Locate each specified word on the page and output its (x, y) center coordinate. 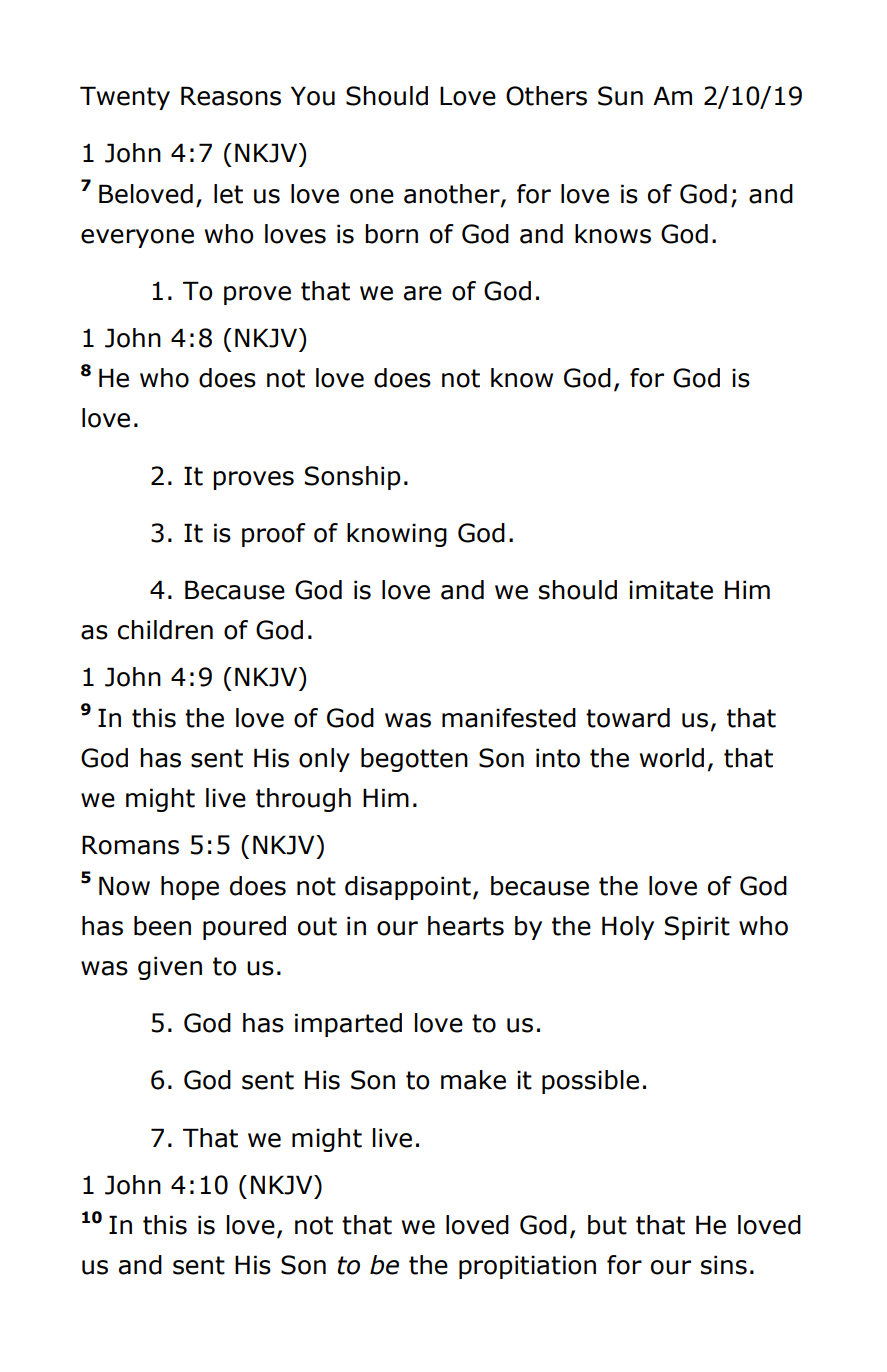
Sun (620, 96)
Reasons (231, 96)
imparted (348, 1025)
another (453, 194)
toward (628, 718)
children (165, 630)
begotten (414, 760)
